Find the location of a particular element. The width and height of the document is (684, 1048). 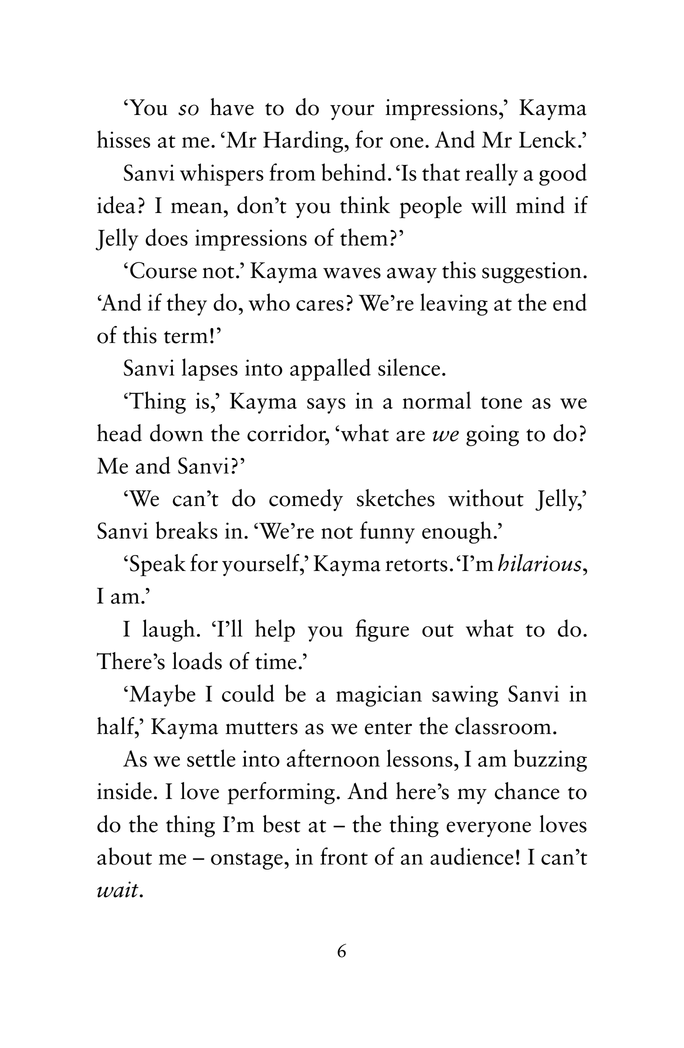

really is located at coordinates (491, 174).
